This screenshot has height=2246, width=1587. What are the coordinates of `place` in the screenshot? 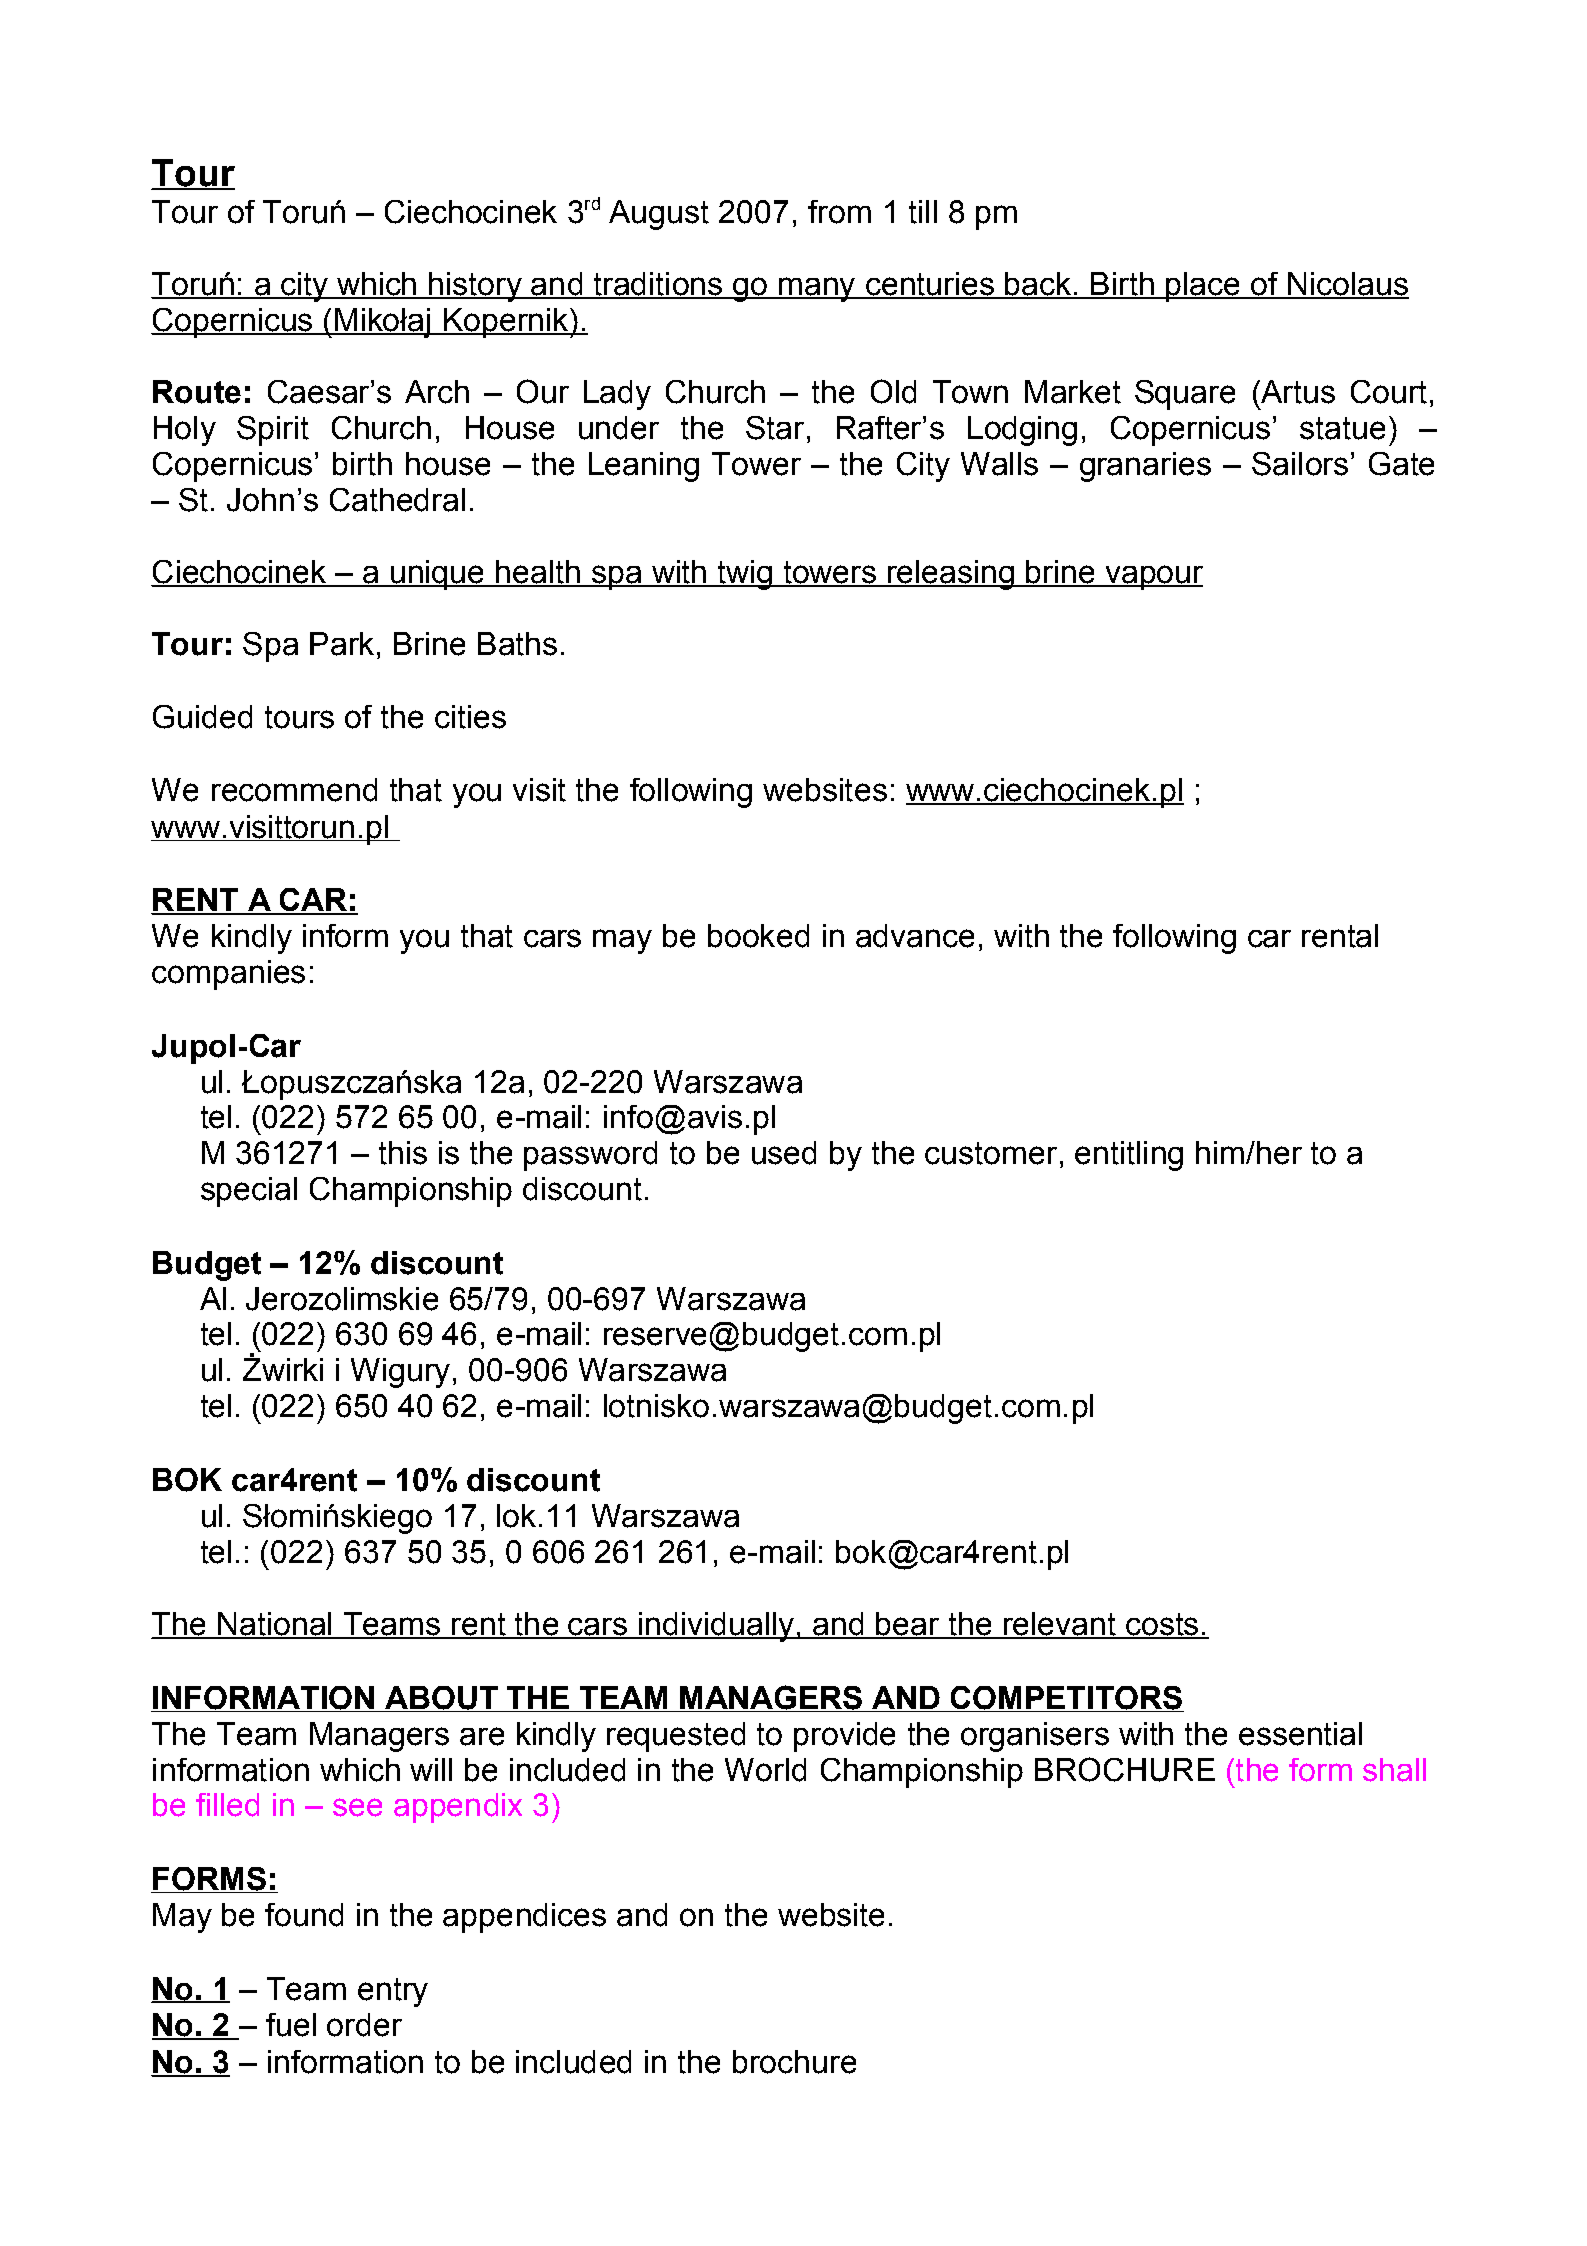 It's located at (1203, 287).
